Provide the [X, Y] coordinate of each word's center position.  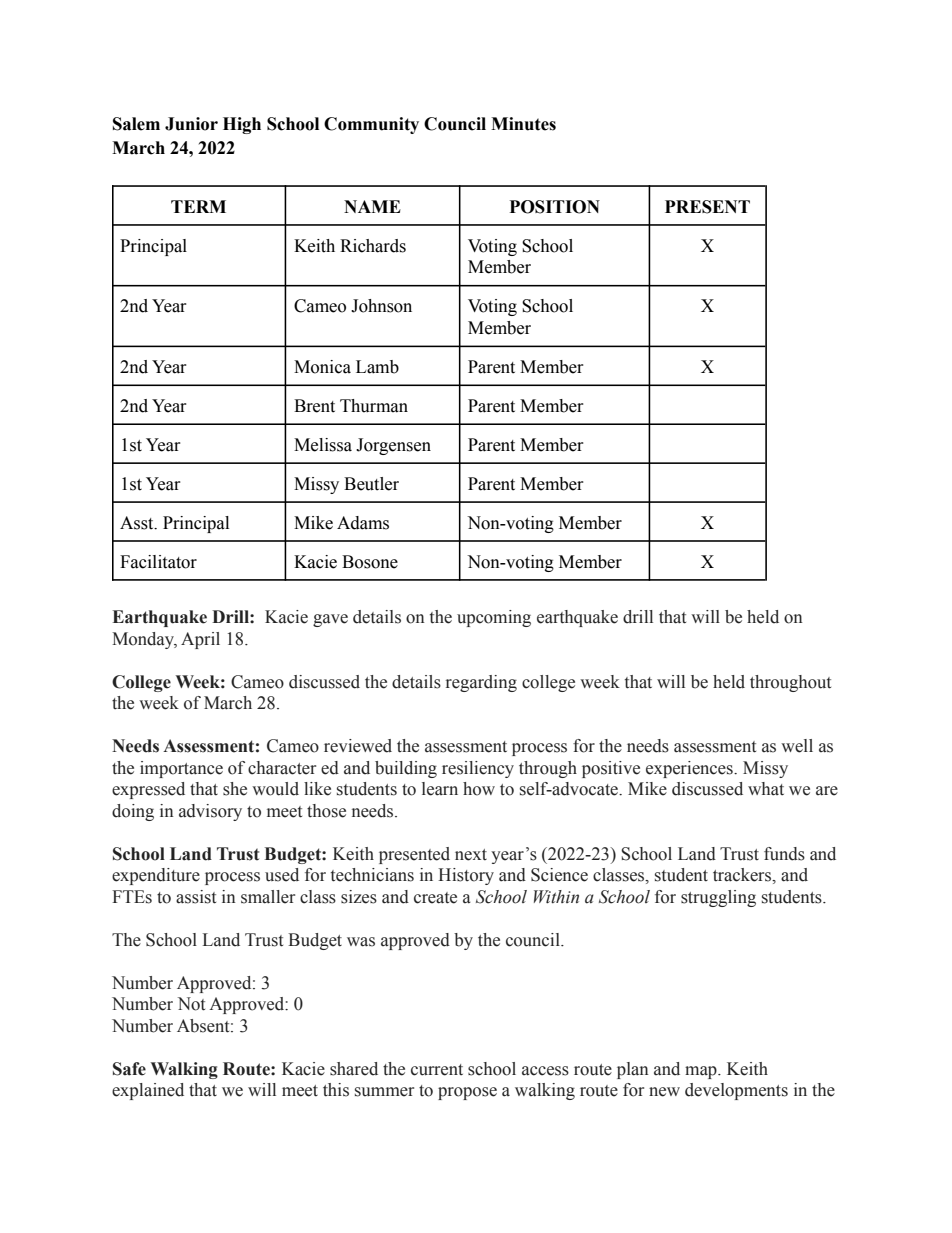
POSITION [555, 207]
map [702, 1072]
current [437, 1070]
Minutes [523, 124]
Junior [191, 124]
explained [148, 1091]
